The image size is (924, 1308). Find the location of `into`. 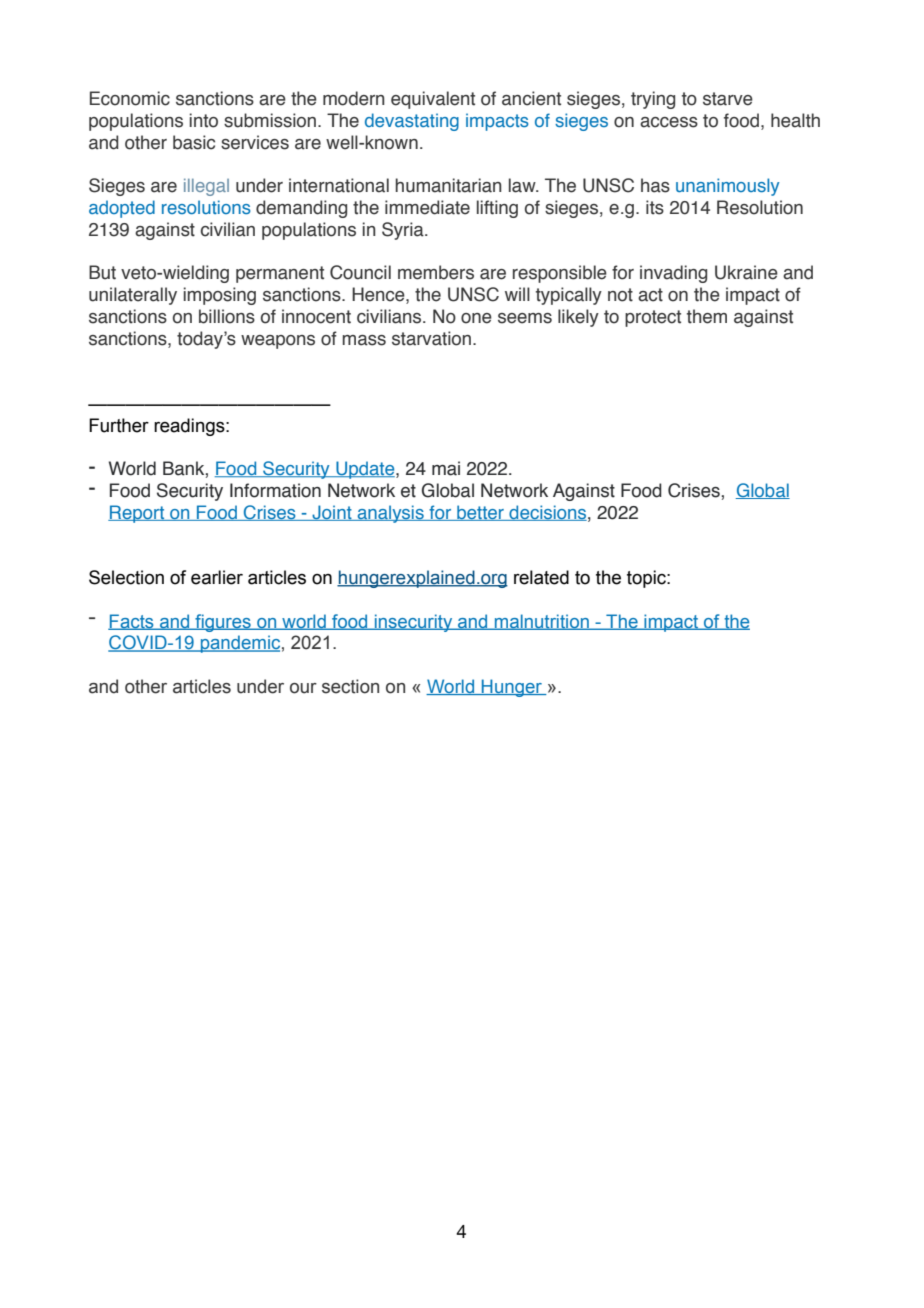

into is located at coordinates (203, 120).
